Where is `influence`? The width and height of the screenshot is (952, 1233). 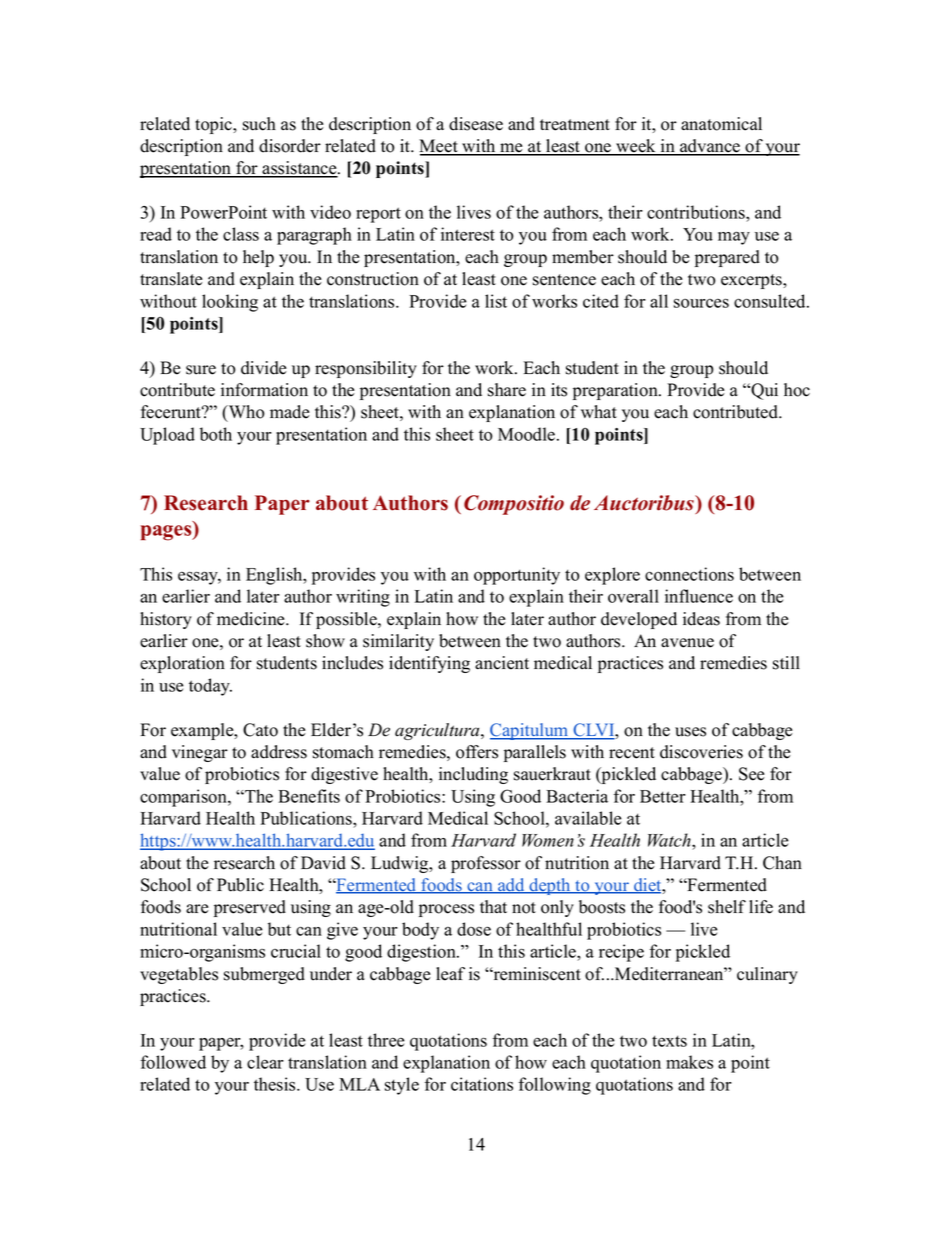 influence is located at coordinates (699, 596).
